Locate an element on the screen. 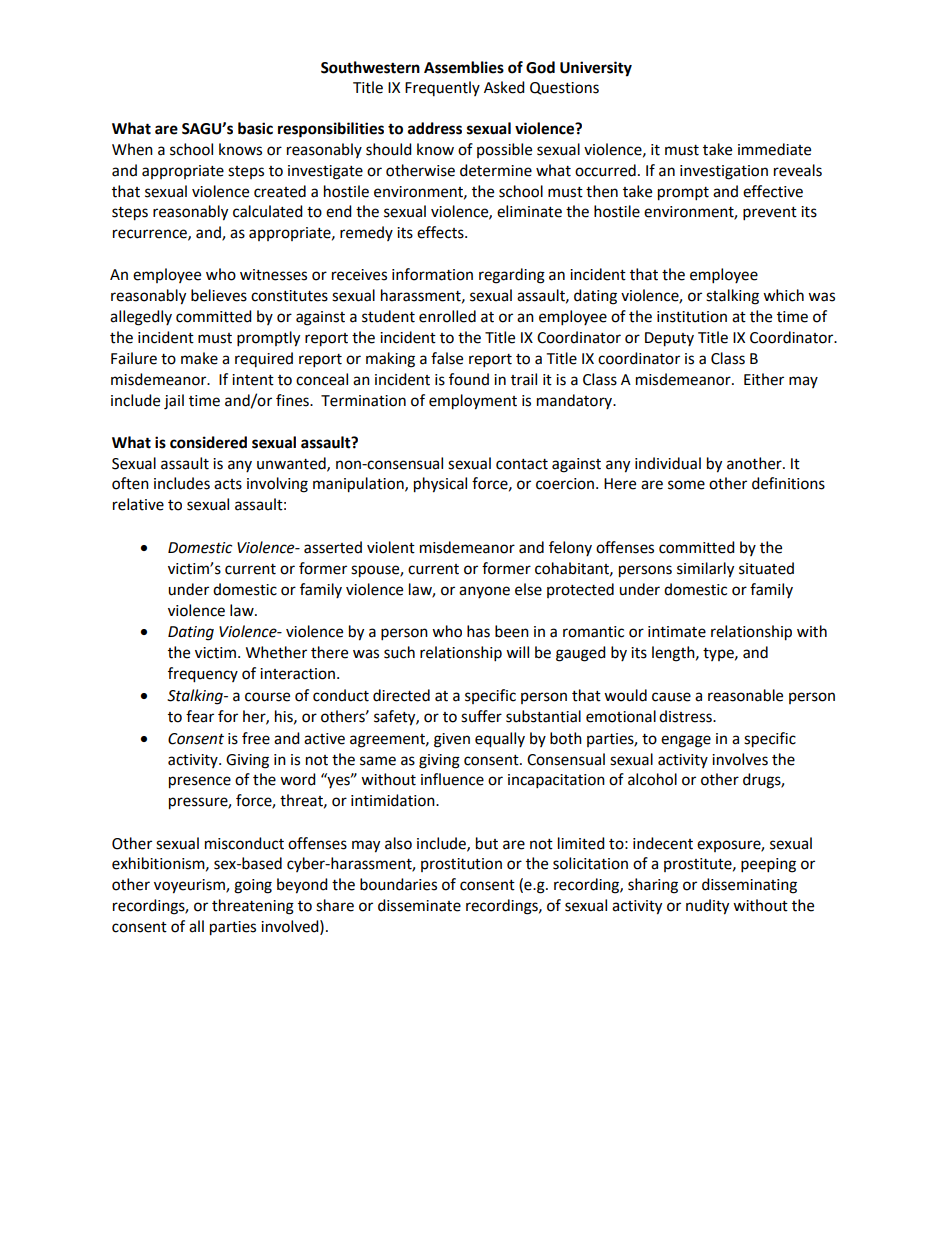 The height and width of the screenshot is (1233, 952). immediate is located at coordinates (774, 149).
